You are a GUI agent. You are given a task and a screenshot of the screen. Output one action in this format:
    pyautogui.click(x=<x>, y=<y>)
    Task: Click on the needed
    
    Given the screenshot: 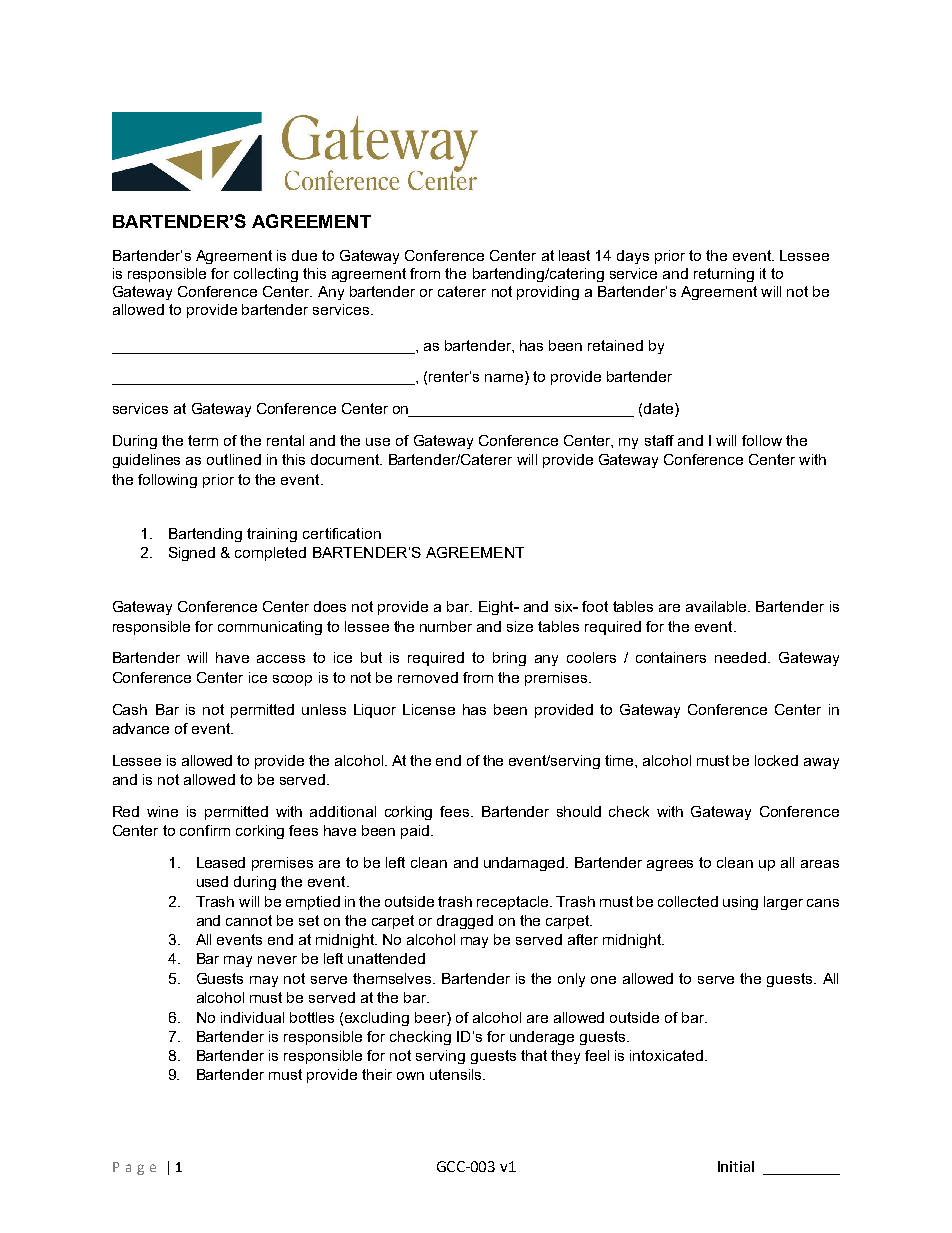 What is the action you would take?
    pyautogui.click(x=740, y=657)
